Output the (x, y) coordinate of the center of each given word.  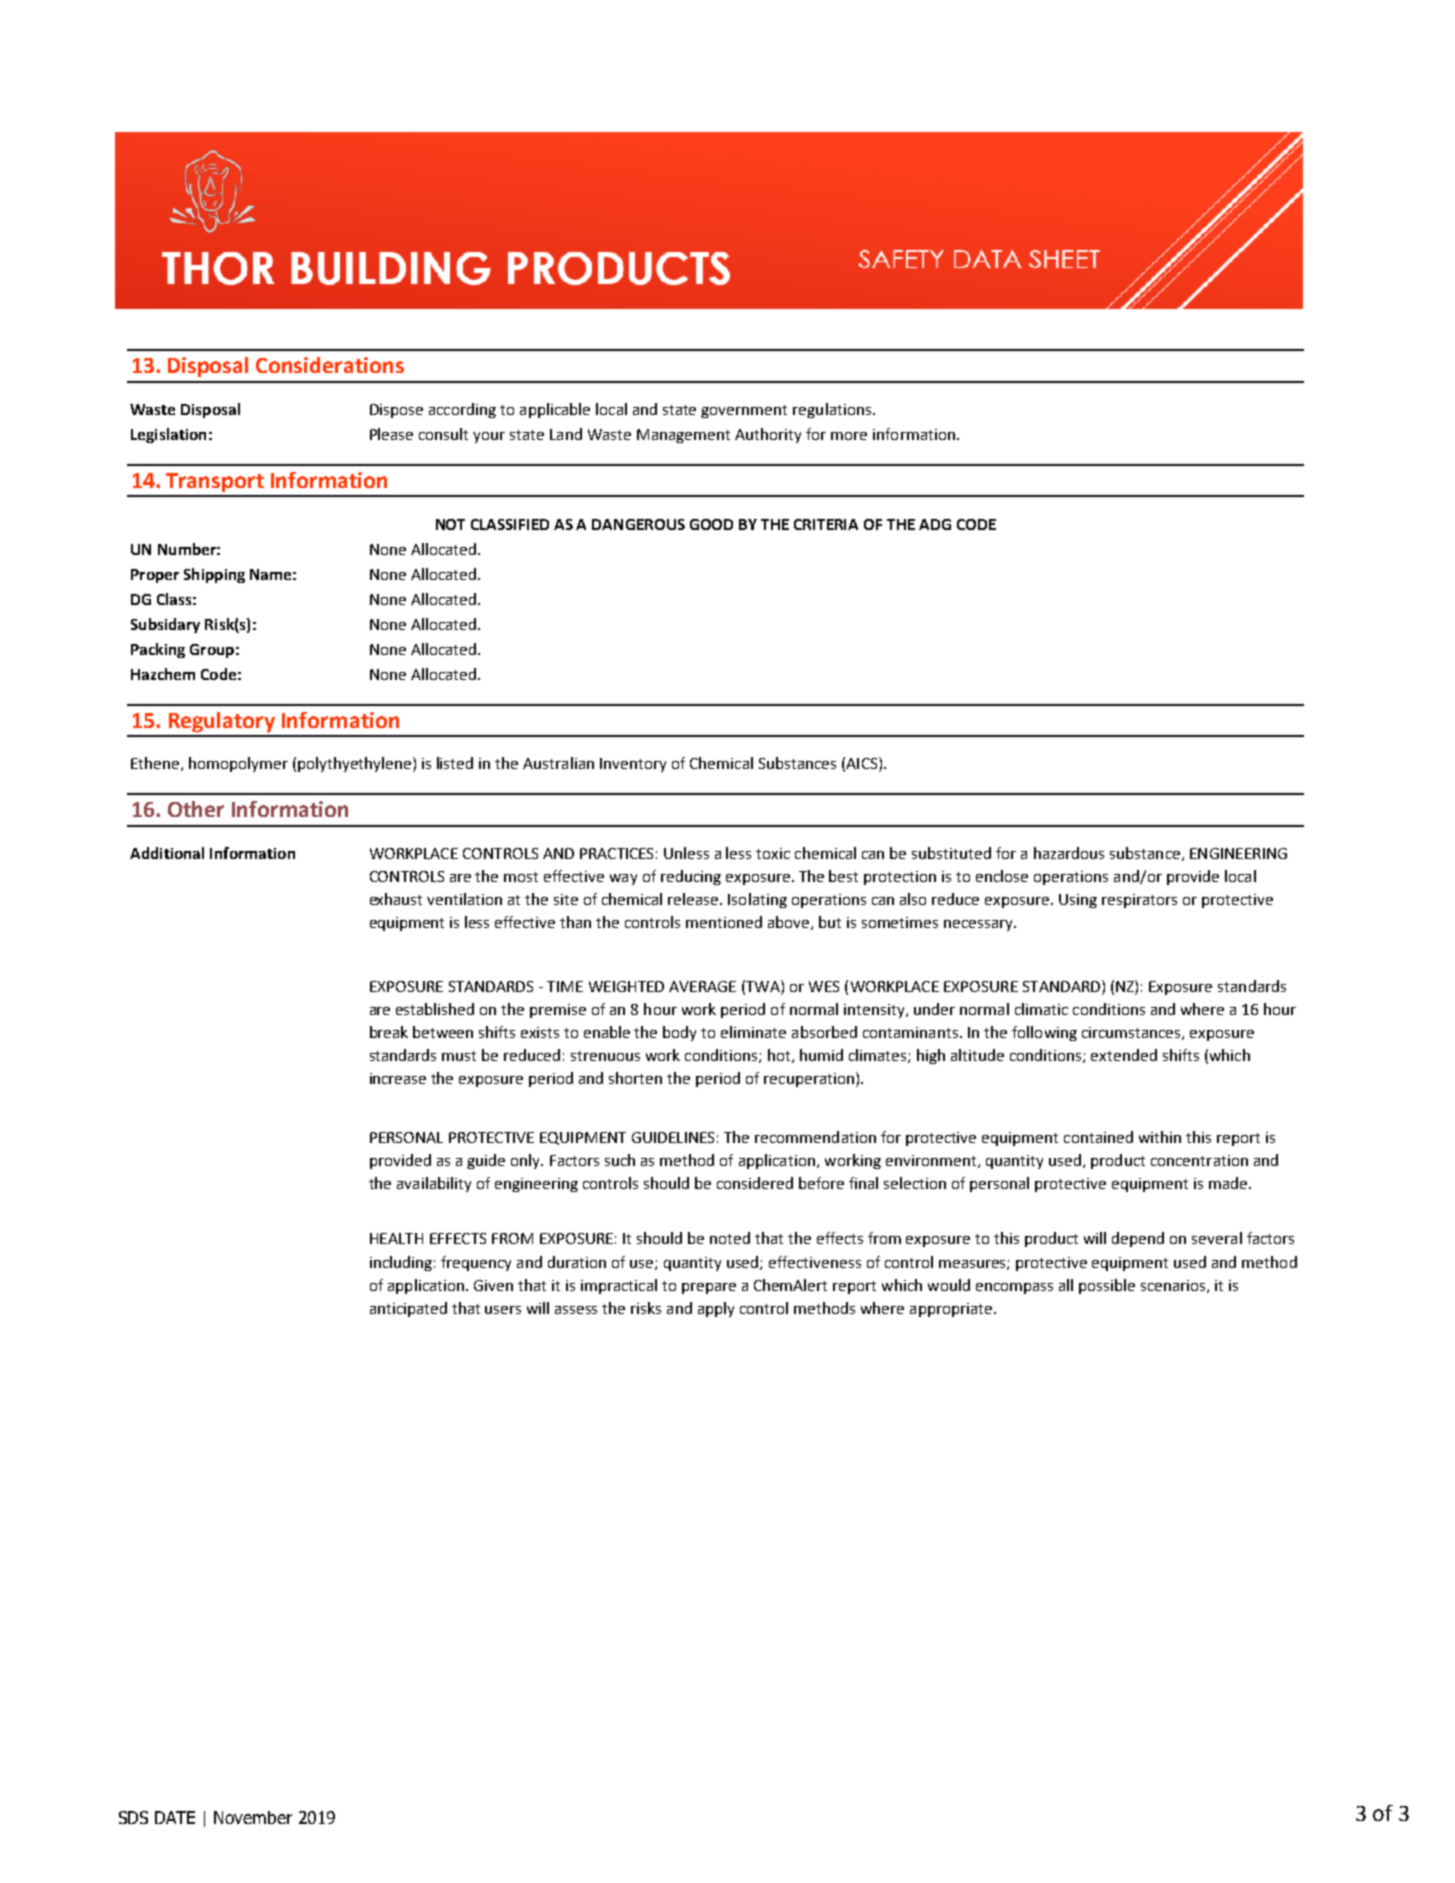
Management (683, 436)
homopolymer (238, 764)
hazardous (1069, 853)
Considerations (330, 365)
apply (716, 1309)
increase (398, 1078)
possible (1107, 1286)
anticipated (408, 1309)
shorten (635, 1078)
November (253, 1817)
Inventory (633, 765)
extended (1124, 1055)
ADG (935, 524)
